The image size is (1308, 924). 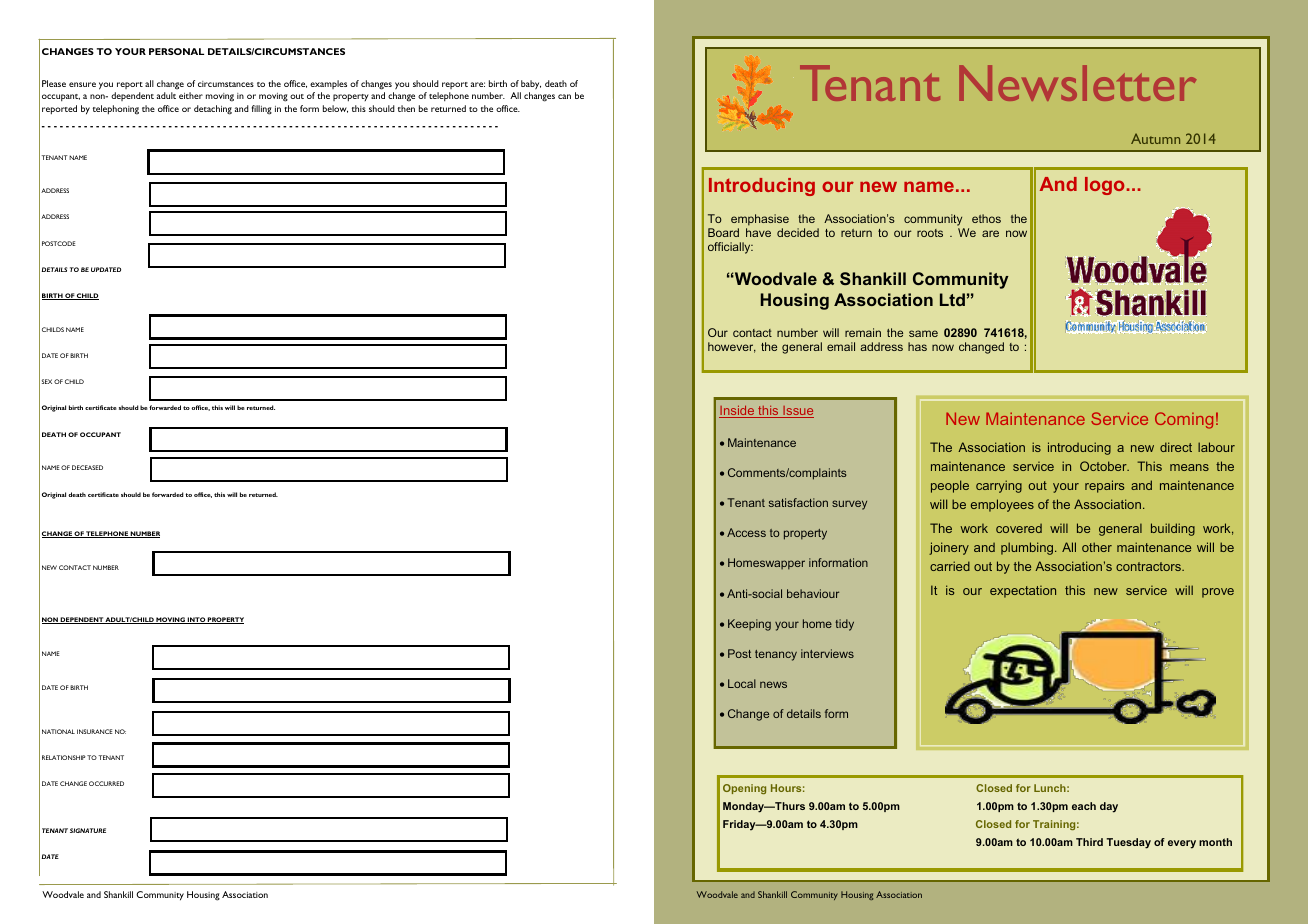 I want to click on INTO, so click(x=196, y=620).
